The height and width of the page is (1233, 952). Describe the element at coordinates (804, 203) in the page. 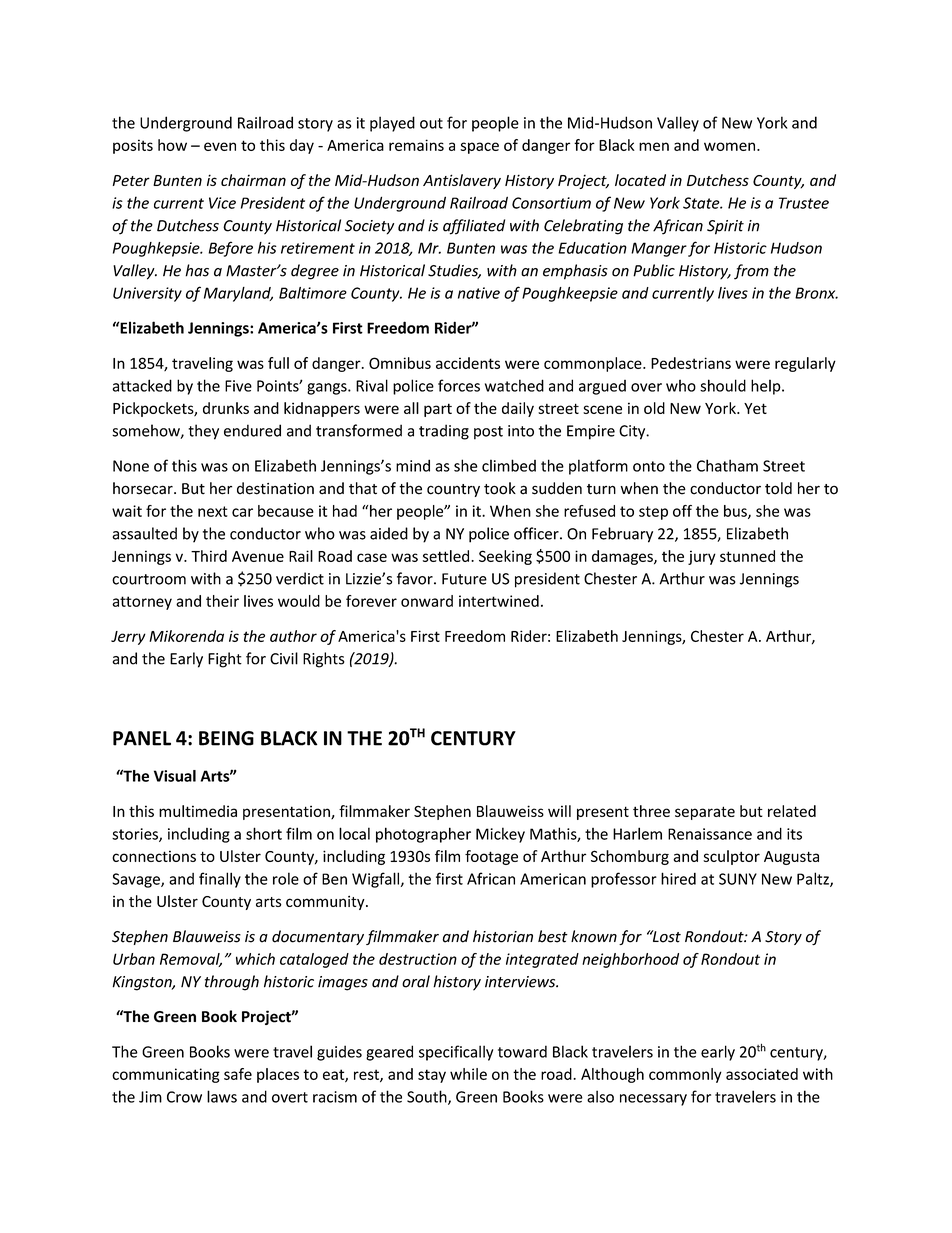

I see `Trustee` at that location.
